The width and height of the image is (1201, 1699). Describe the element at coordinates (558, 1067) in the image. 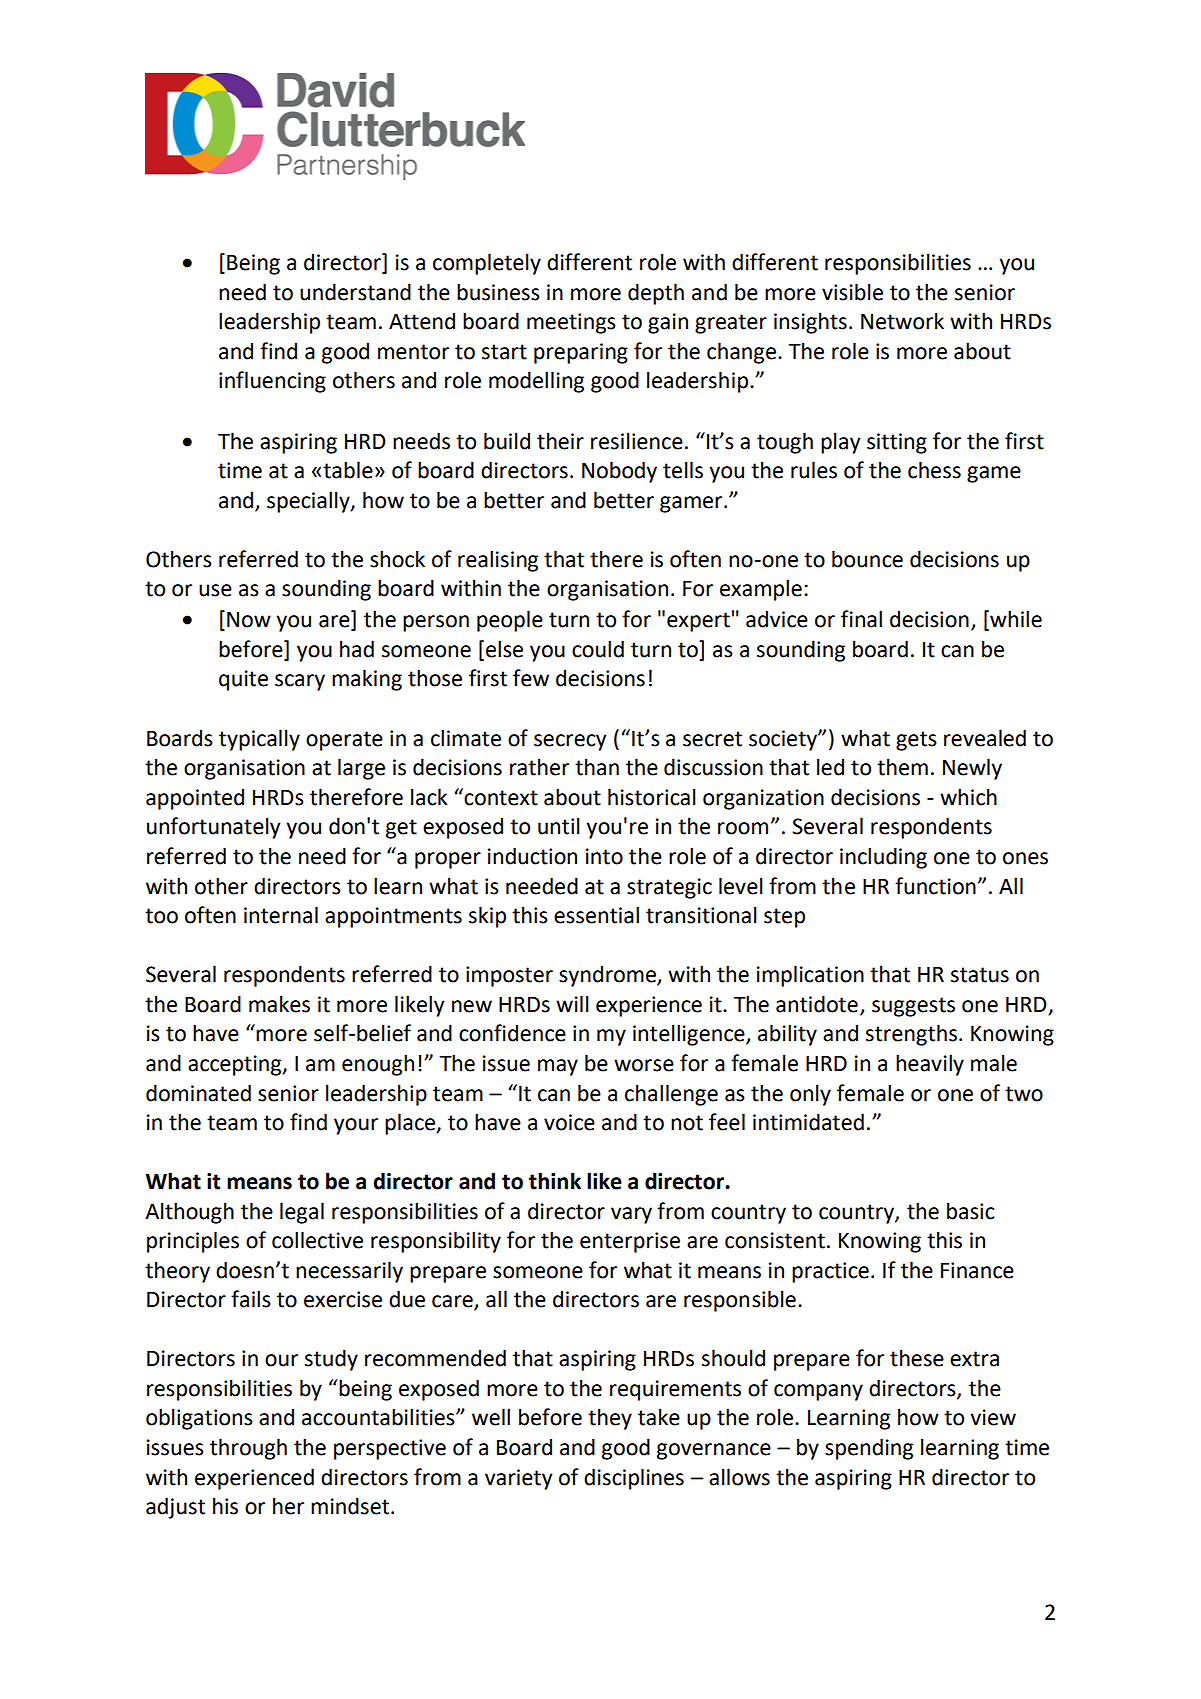

I see `may` at that location.
